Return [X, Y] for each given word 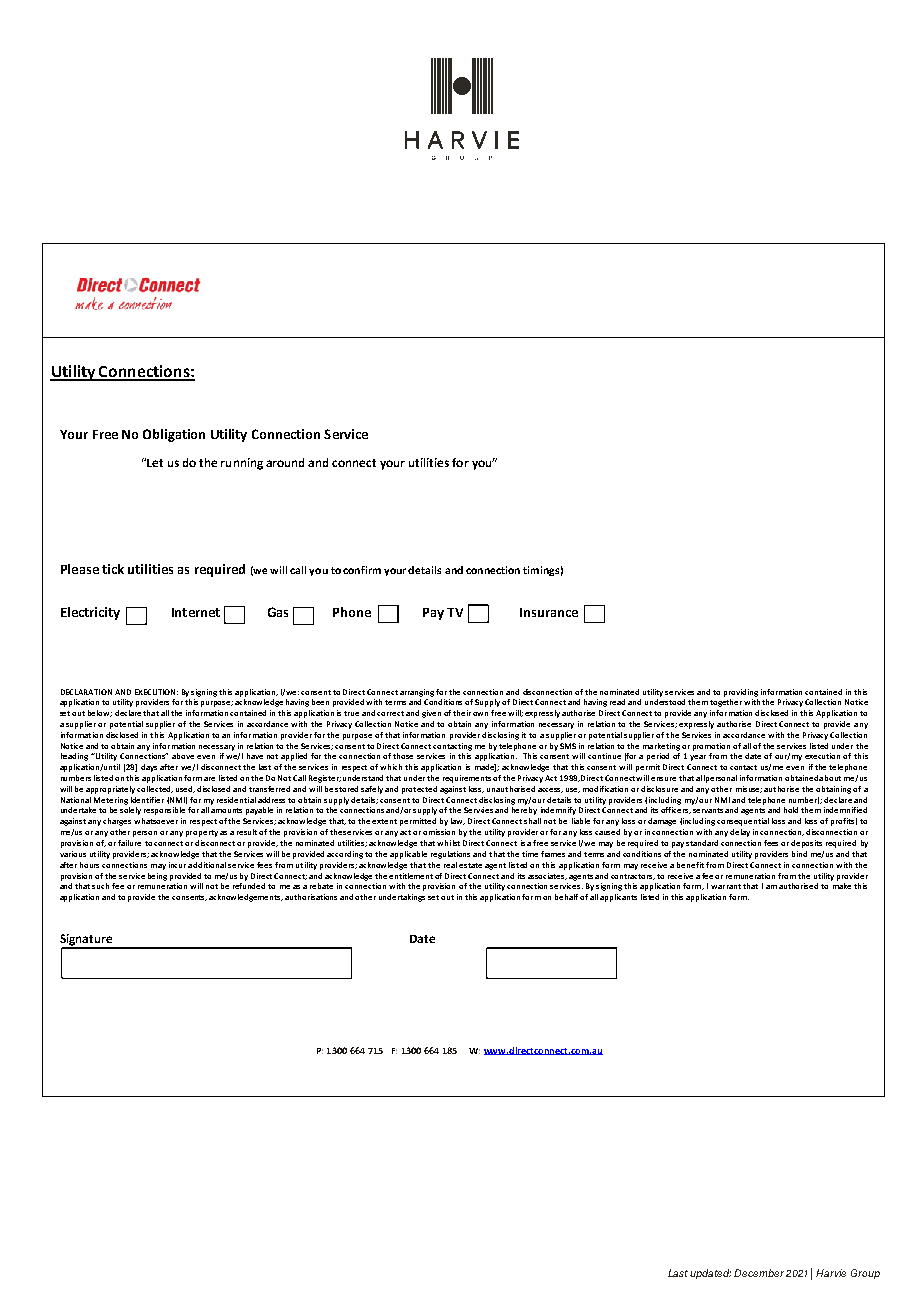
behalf [566, 897]
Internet [196, 612]
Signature [87, 941]
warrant [726, 886]
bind [799, 854]
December [759, 1273]
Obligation [174, 435]
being [157, 877]
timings [541, 571]
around [285, 462]
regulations [450, 855]
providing [741, 693]
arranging [417, 693]
